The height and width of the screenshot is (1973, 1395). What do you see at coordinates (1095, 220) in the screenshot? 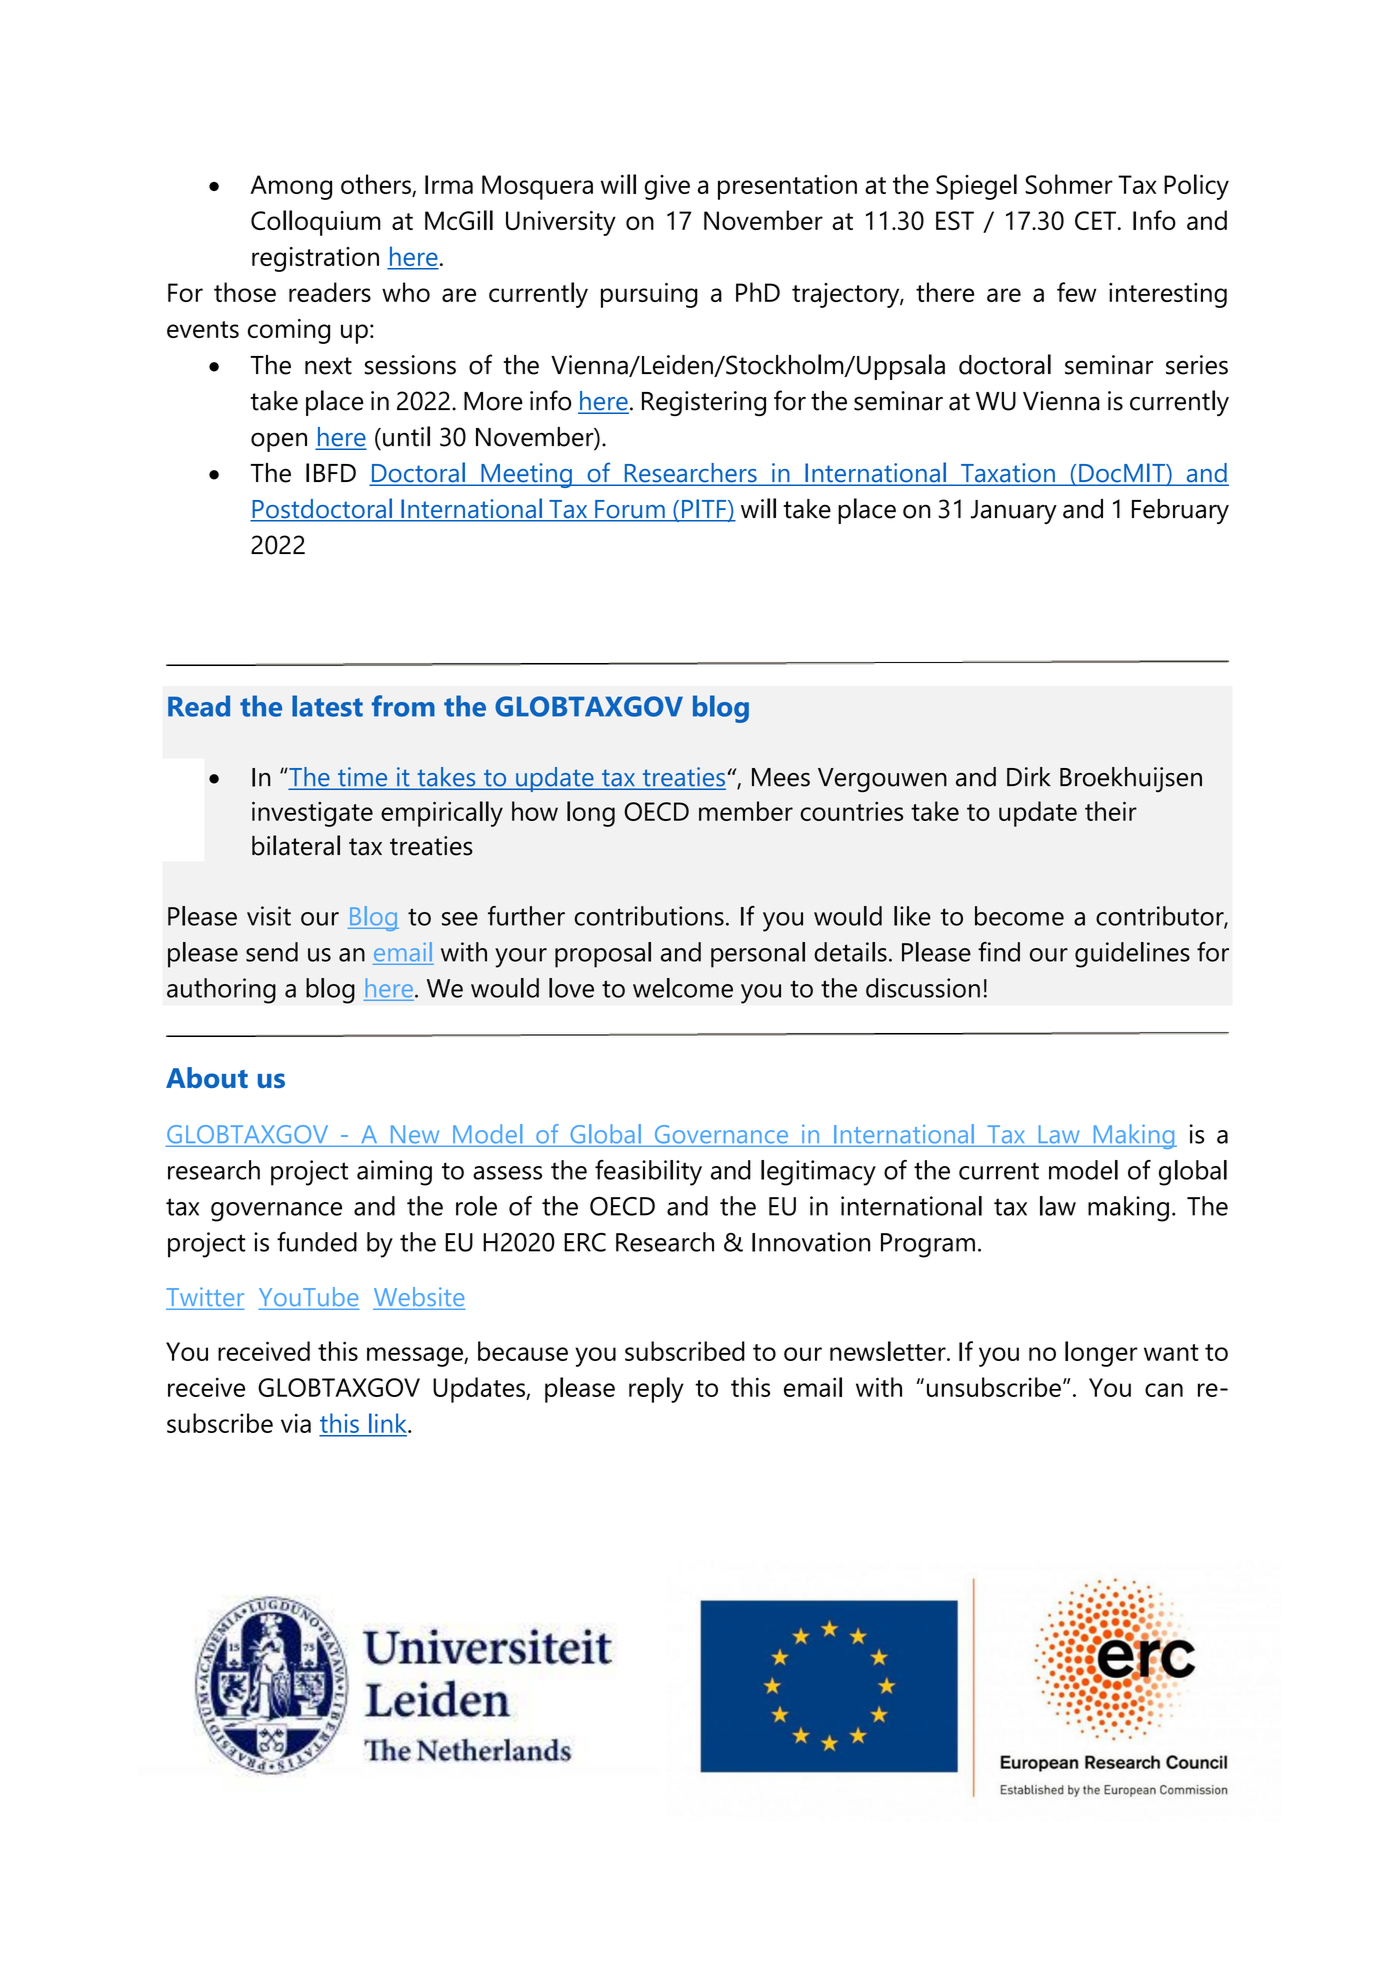
I see `CET` at bounding box center [1095, 220].
